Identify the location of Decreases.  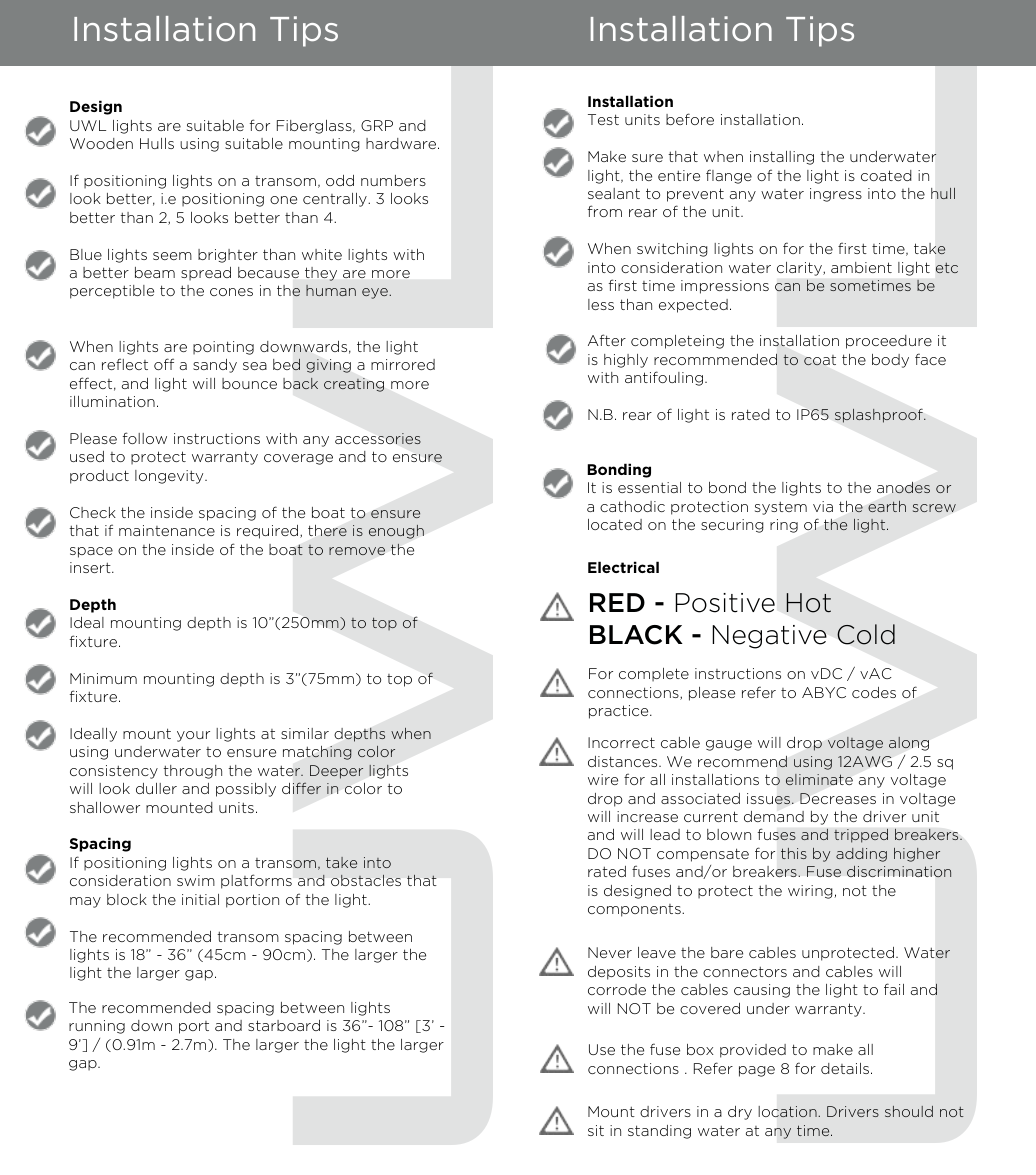
(838, 798).
